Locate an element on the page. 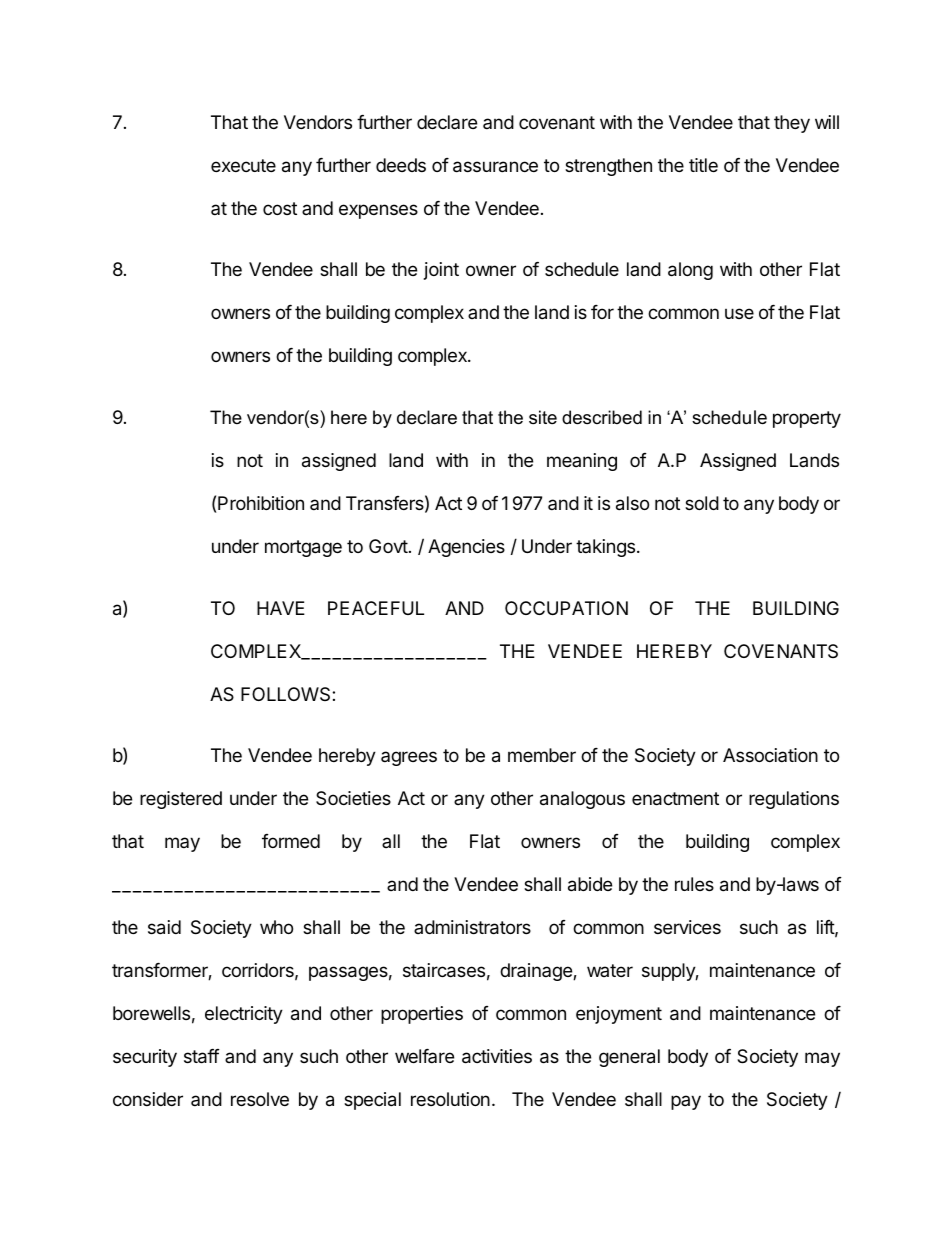 The image size is (952, 1233). title is located at coordinates (703, 165).
